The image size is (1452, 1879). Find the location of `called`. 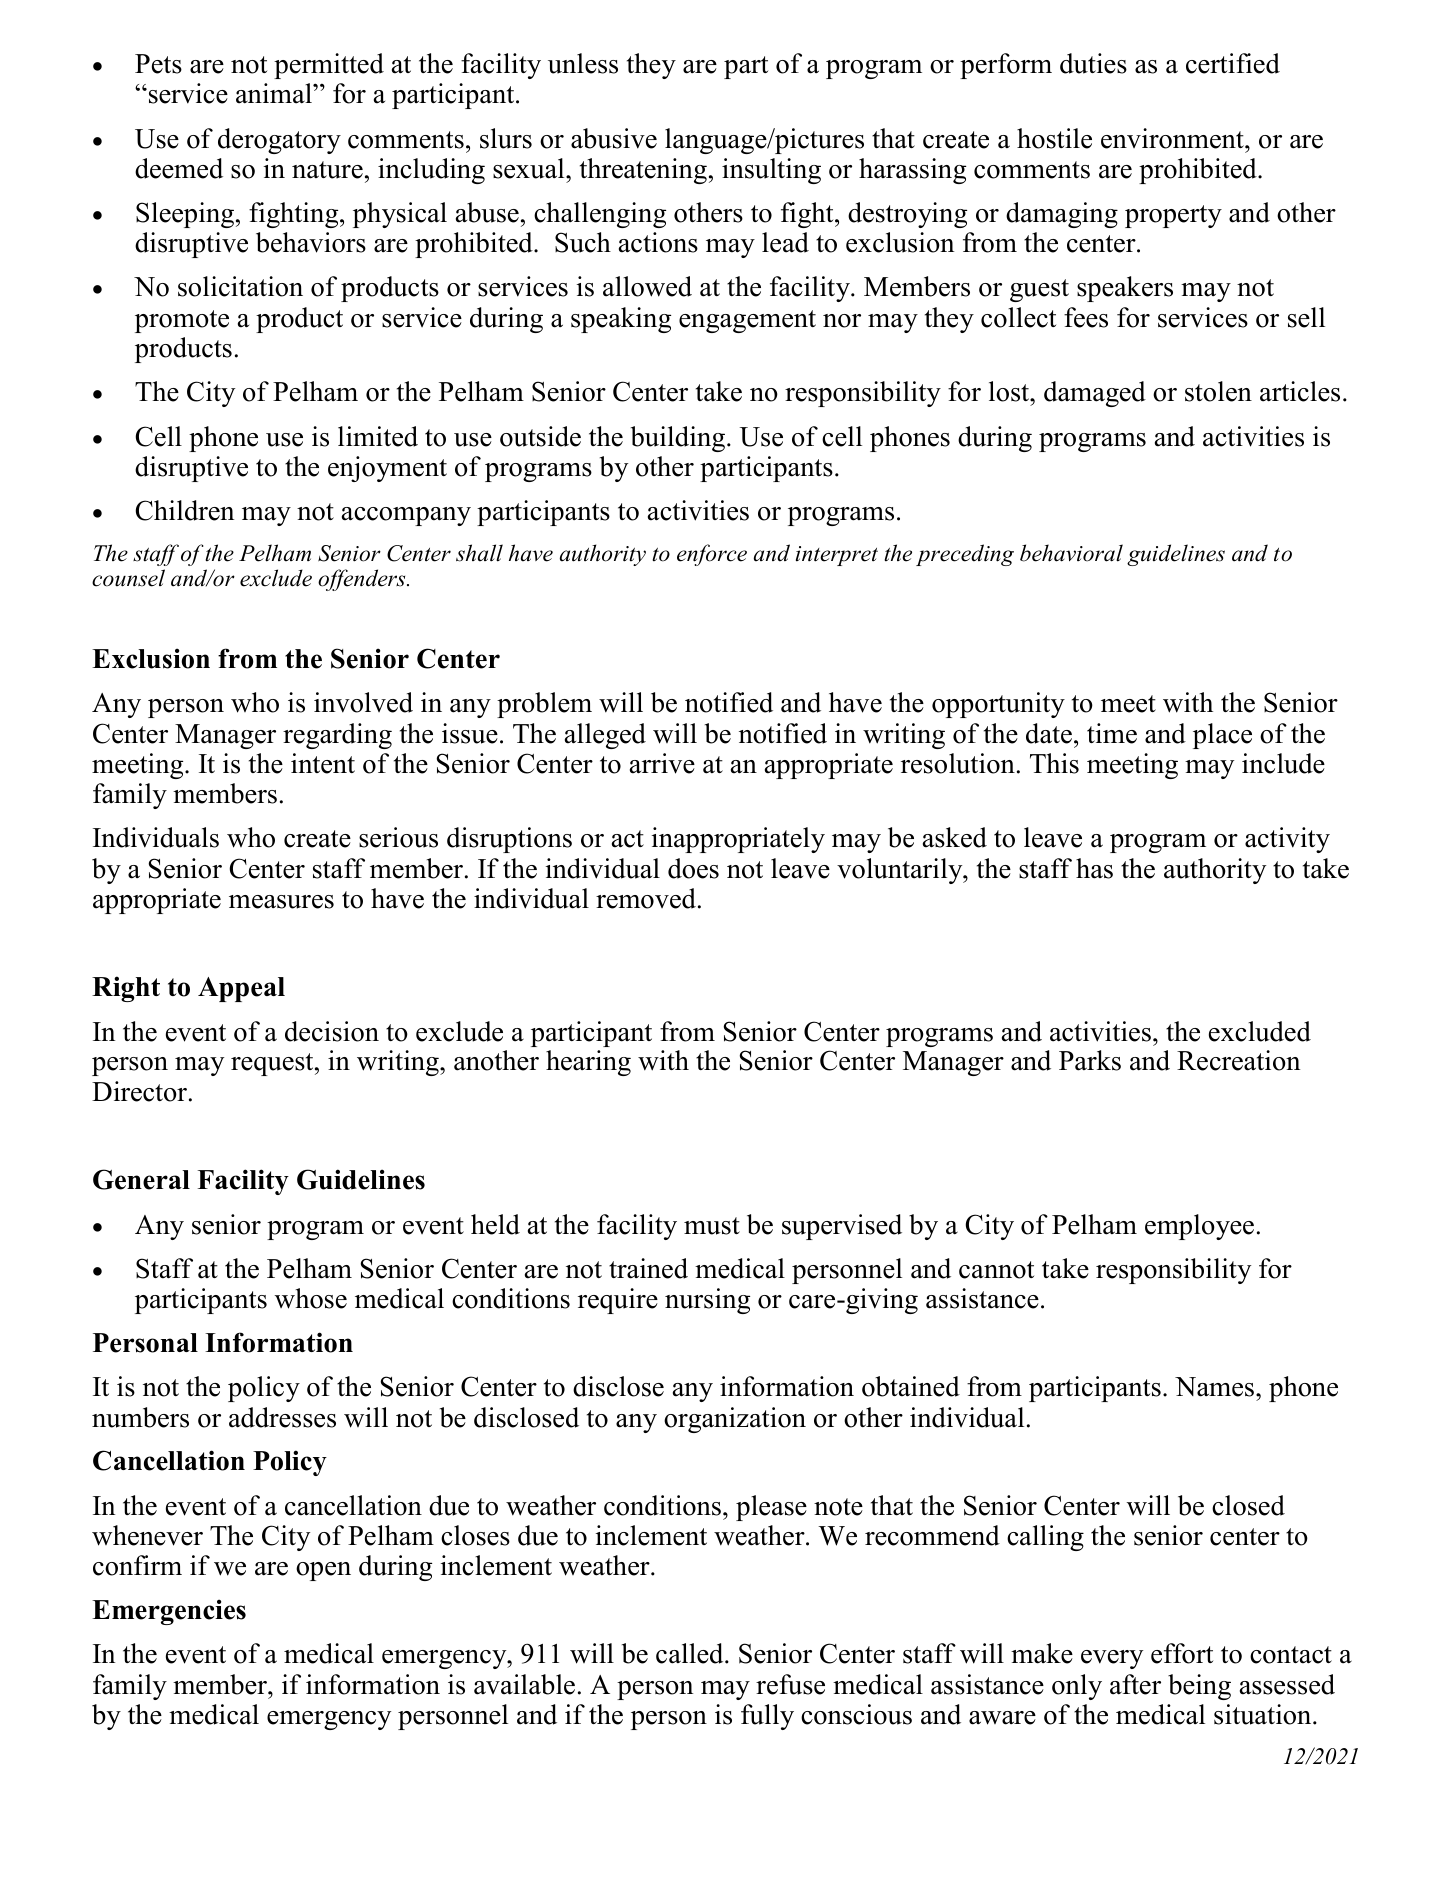

called is located at coordinates (691, 1653).
